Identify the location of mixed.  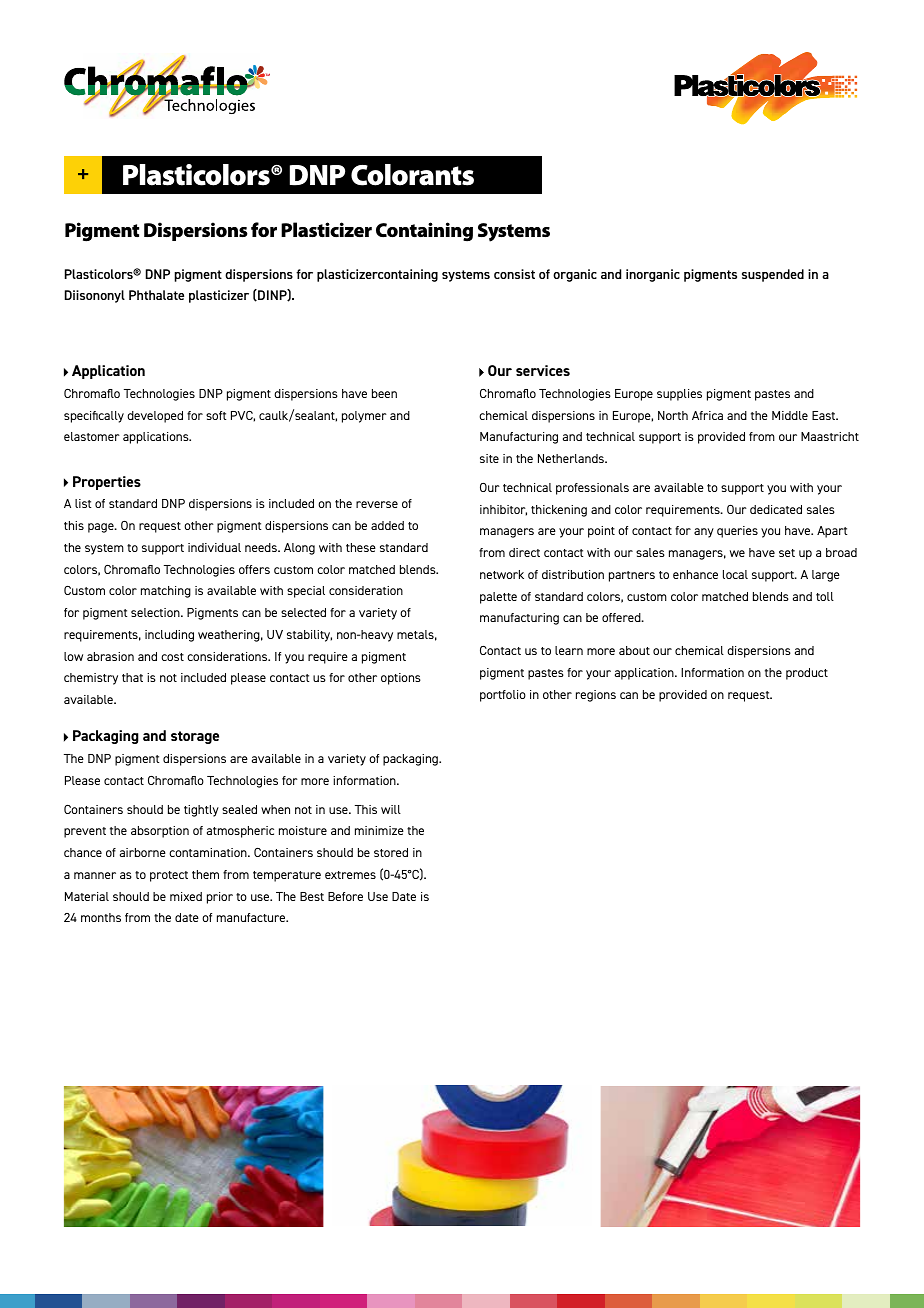
(186, 896).
